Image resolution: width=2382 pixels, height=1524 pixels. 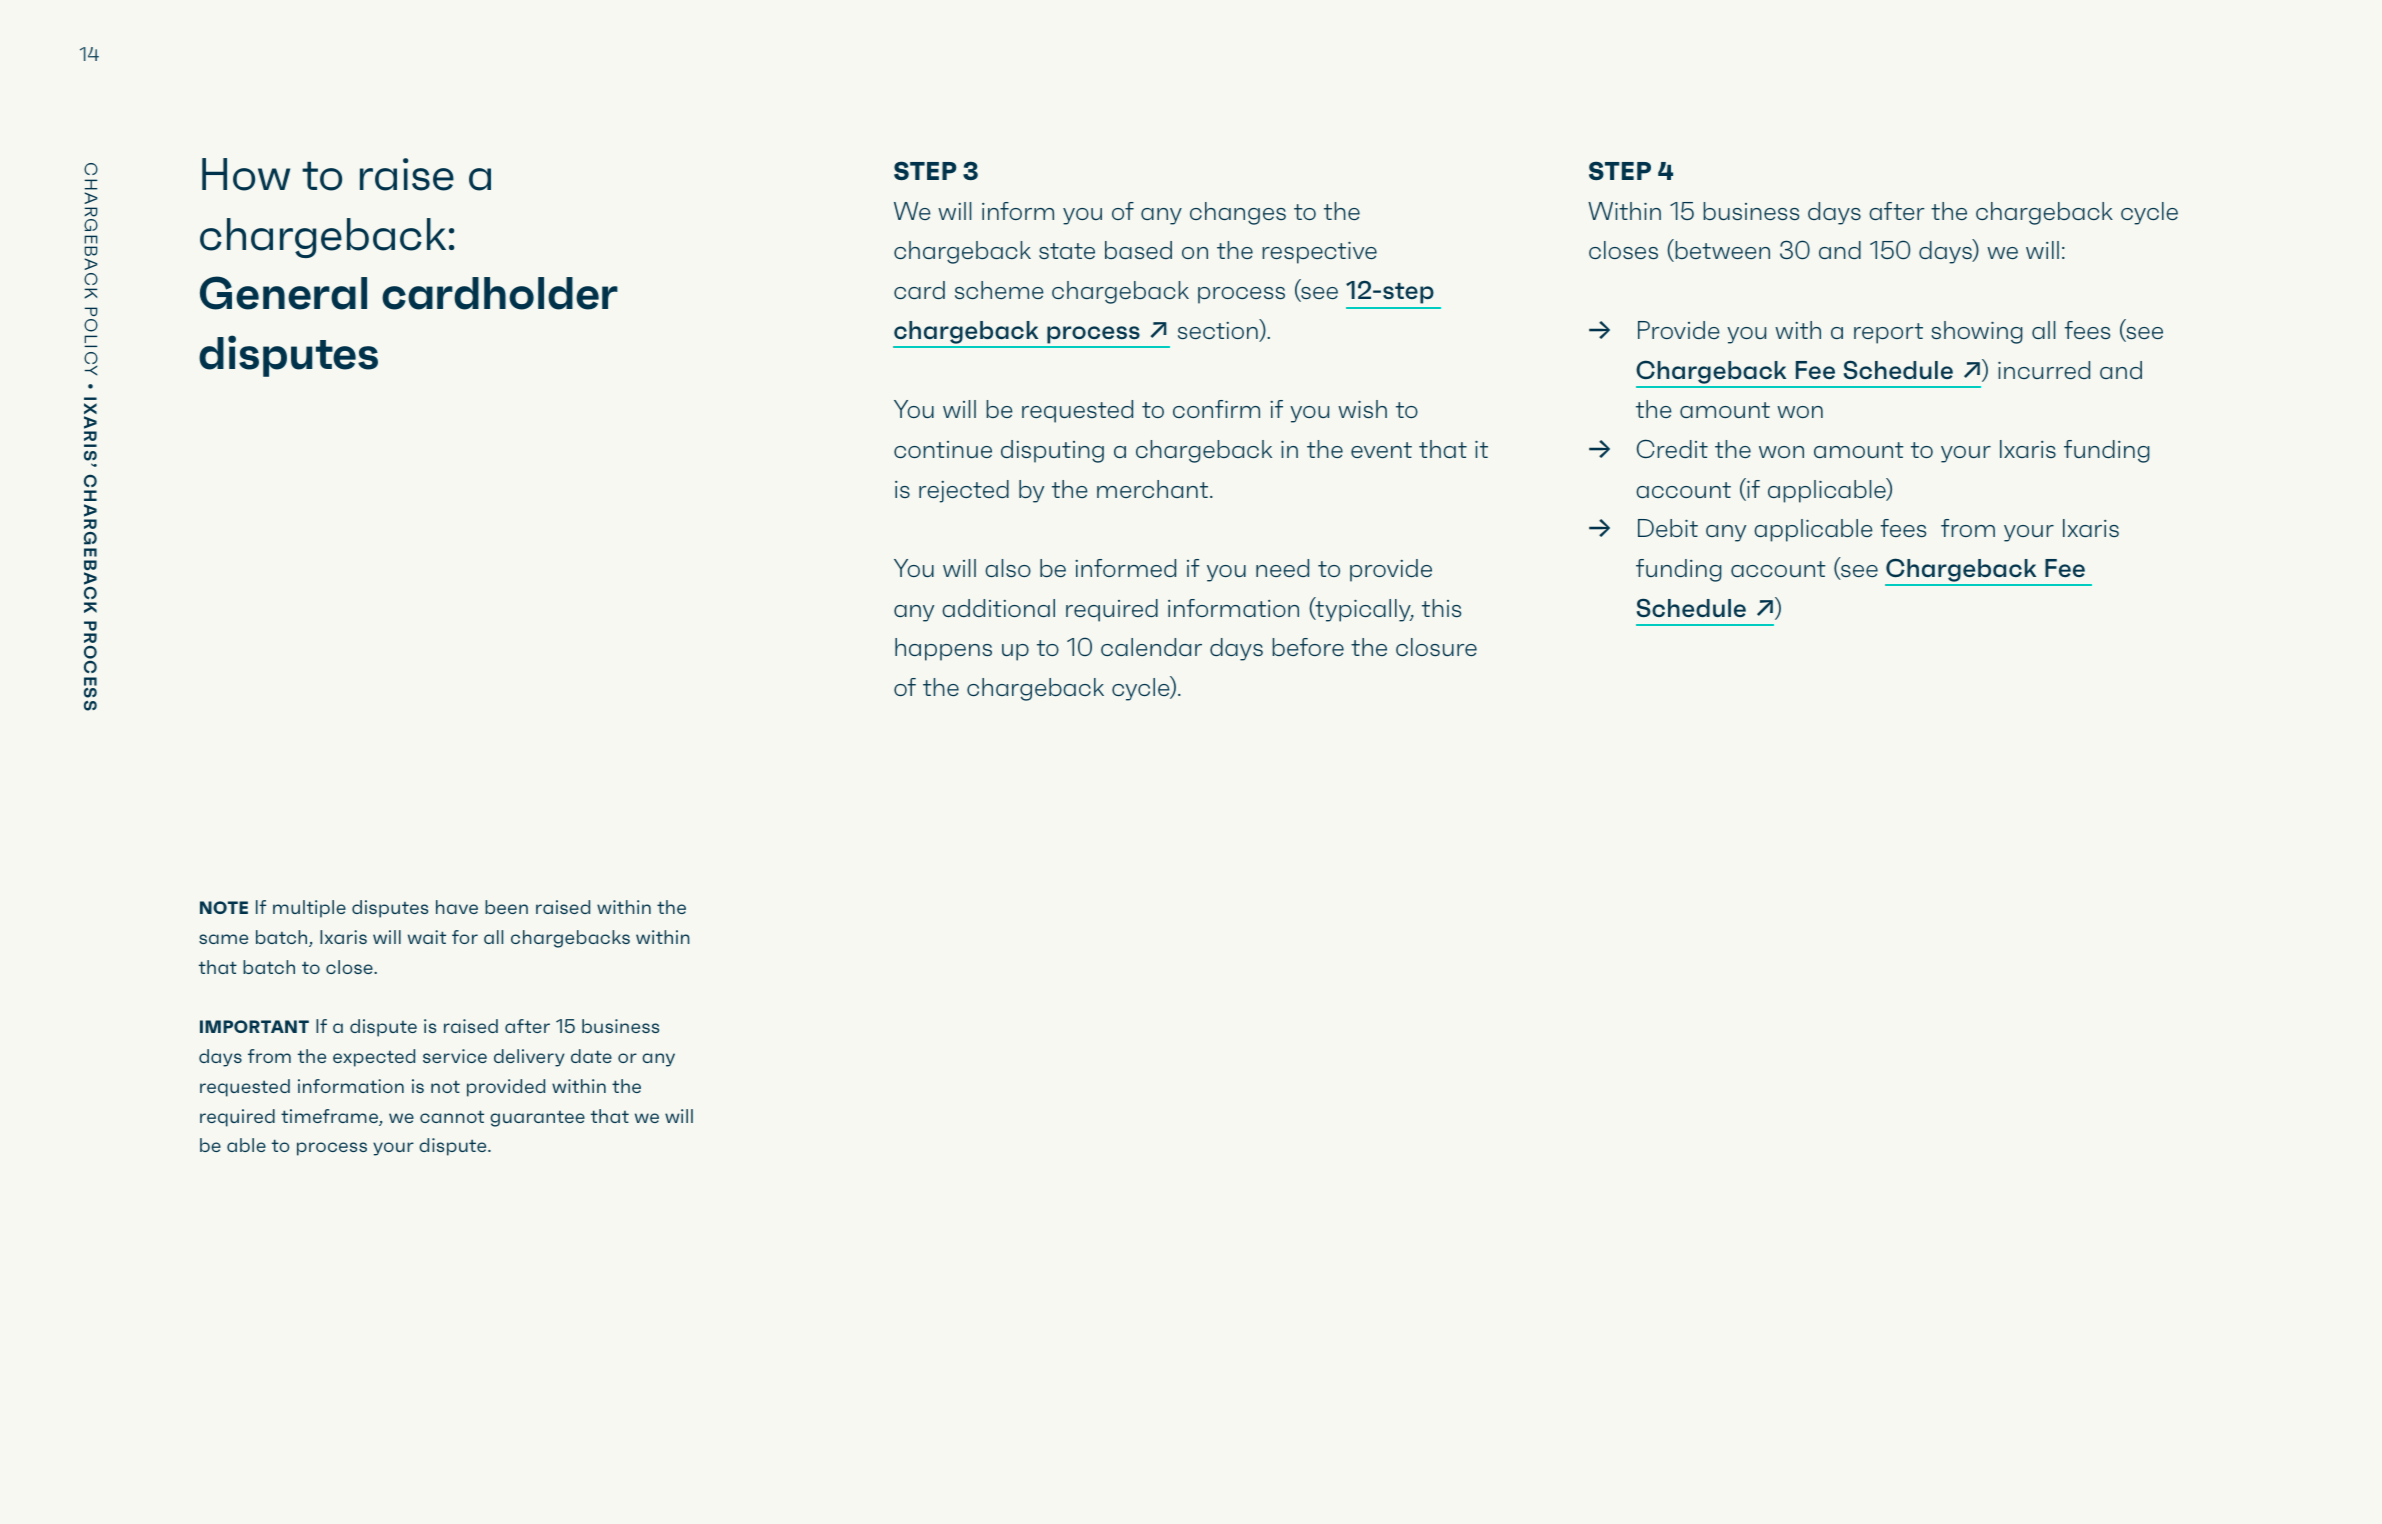 I want to click on between, so click(x=1721, y=250).
